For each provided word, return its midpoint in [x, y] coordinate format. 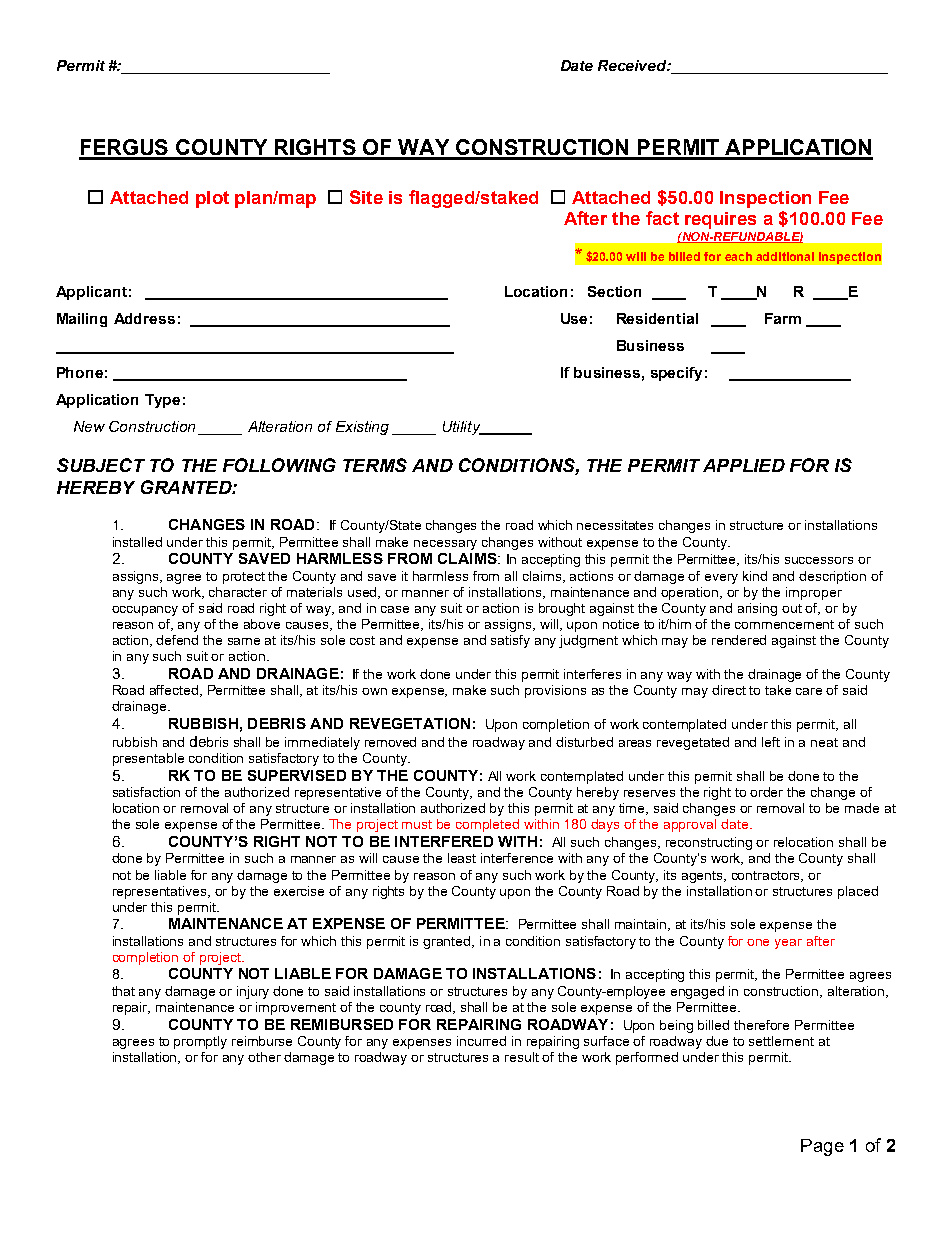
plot [212, 199]
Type [162, 401]
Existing [362, 428]
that [123, 991]
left [771, 742]
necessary [445, 545]
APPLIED [744, 465]
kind [755, 576]
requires [720, 220]
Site [366, 197]
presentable [148, 759]
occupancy [145, 611]
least [462, 858]
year [788, 944]
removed [390, 742]
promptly [200, 1042]
